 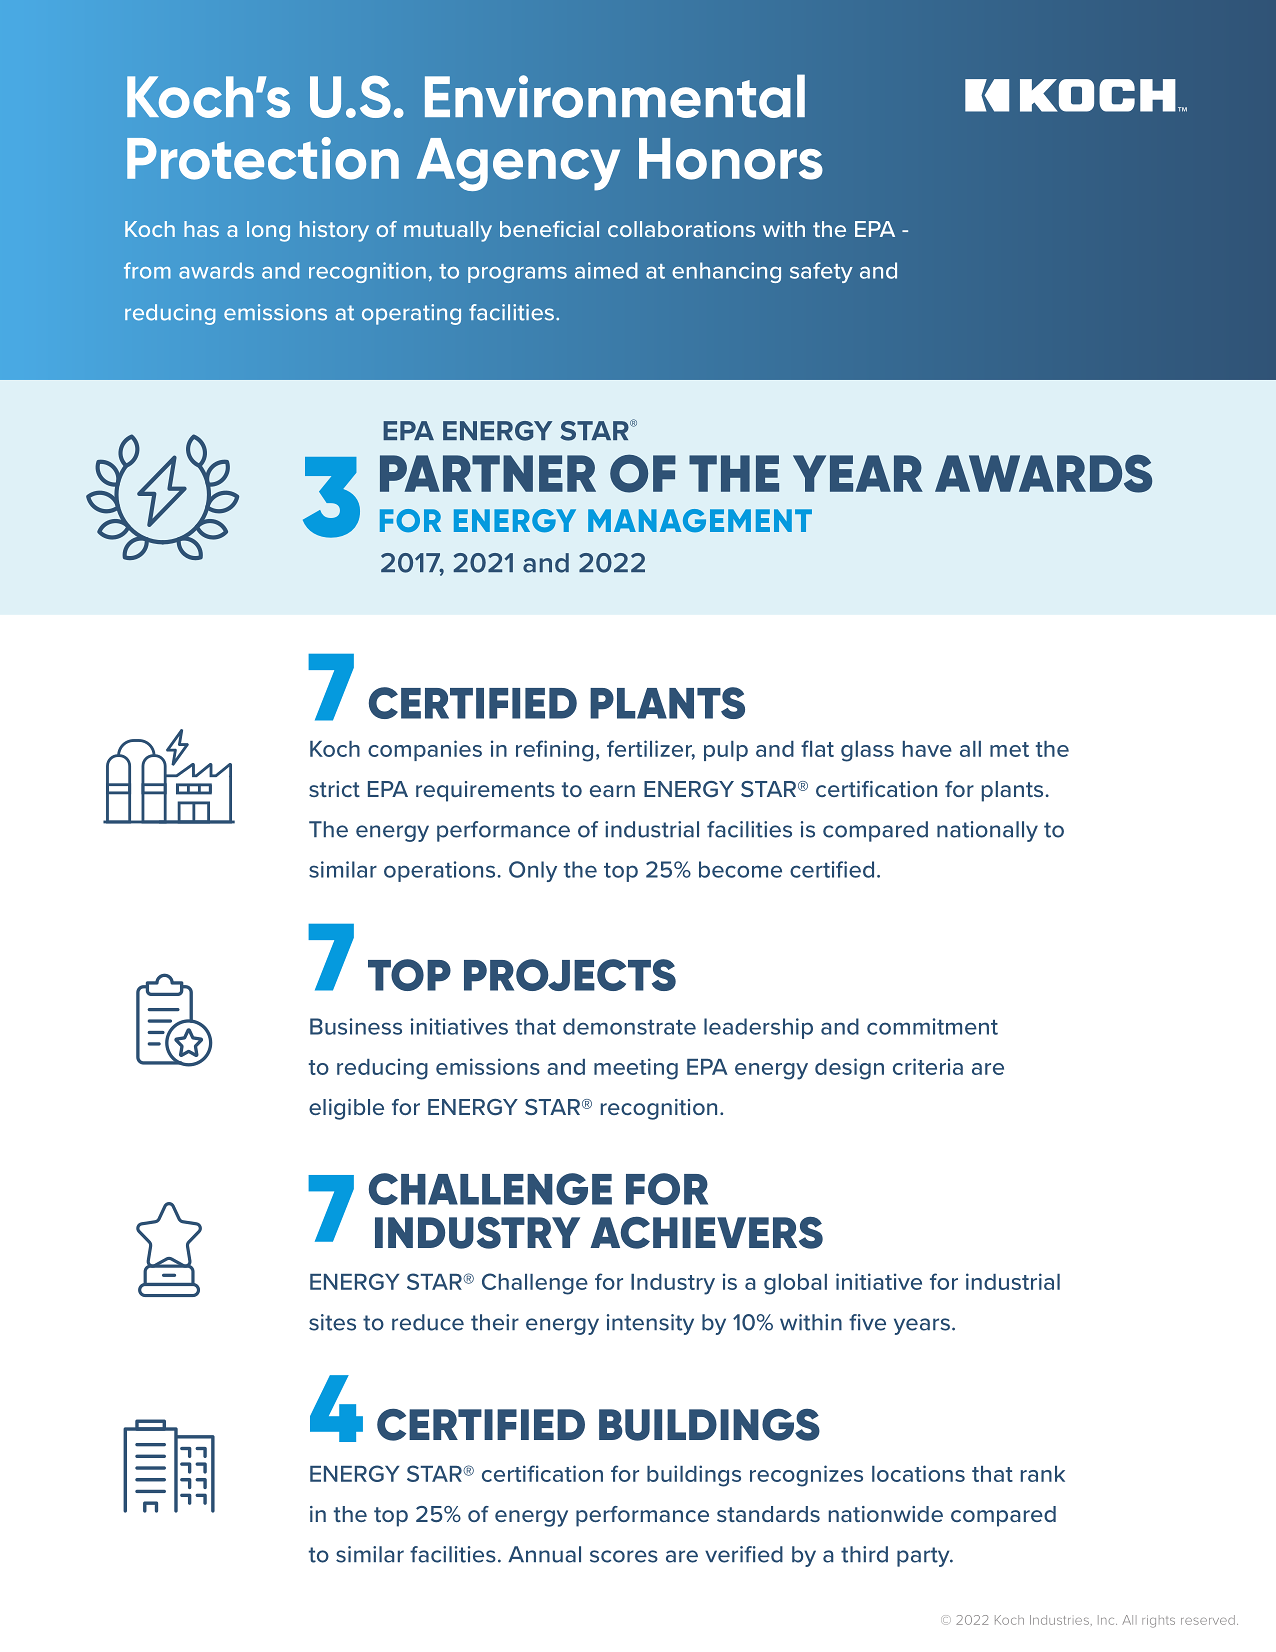 I want to click on scores, so click(x=624, y=1556).
